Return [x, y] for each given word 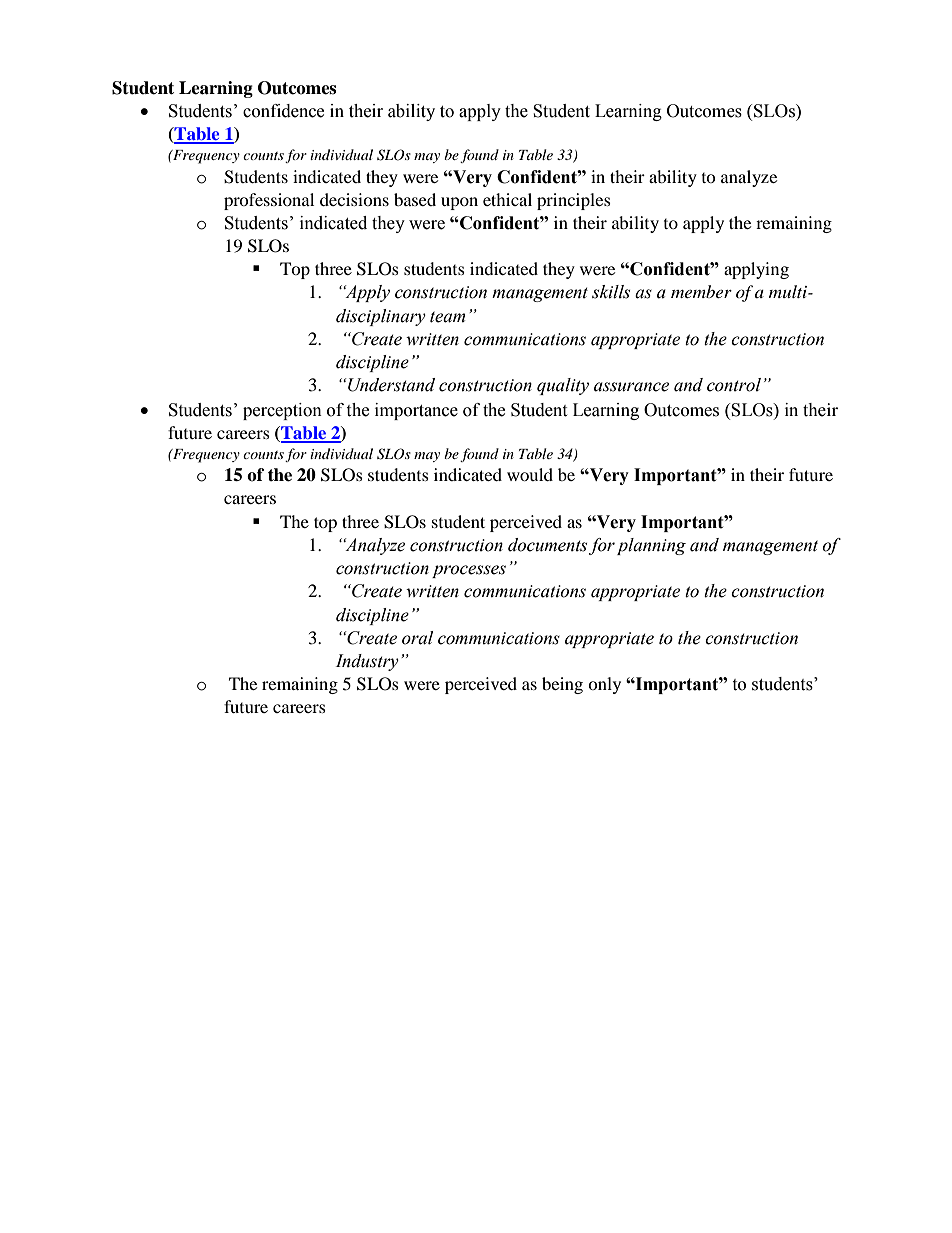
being [562, 685]
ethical [507, 199]
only [604, 685]
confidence [283, 111]
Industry [367, 662]
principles [574, 201]
